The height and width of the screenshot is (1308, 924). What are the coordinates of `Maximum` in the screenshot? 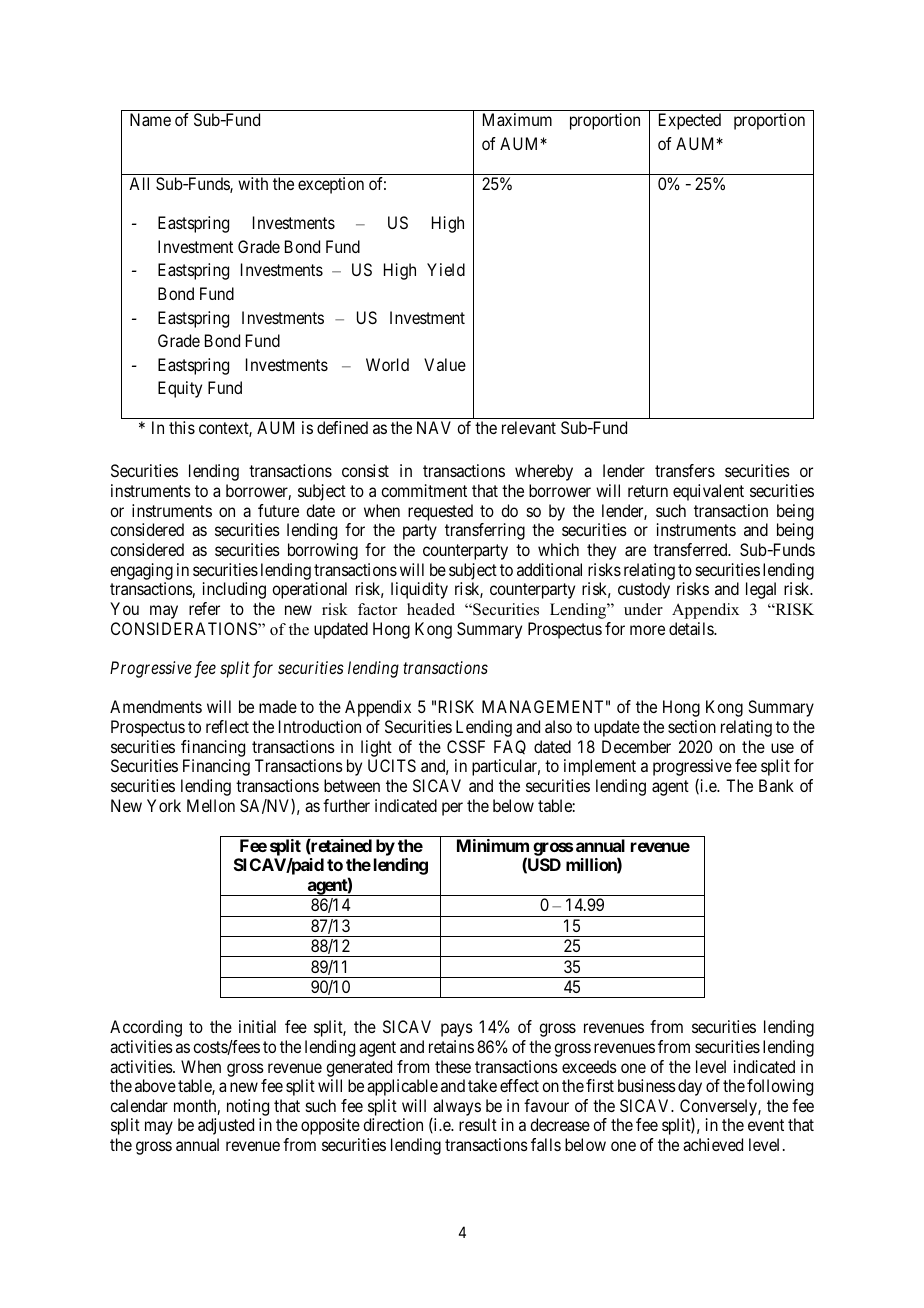 It's located at (517, 119).
